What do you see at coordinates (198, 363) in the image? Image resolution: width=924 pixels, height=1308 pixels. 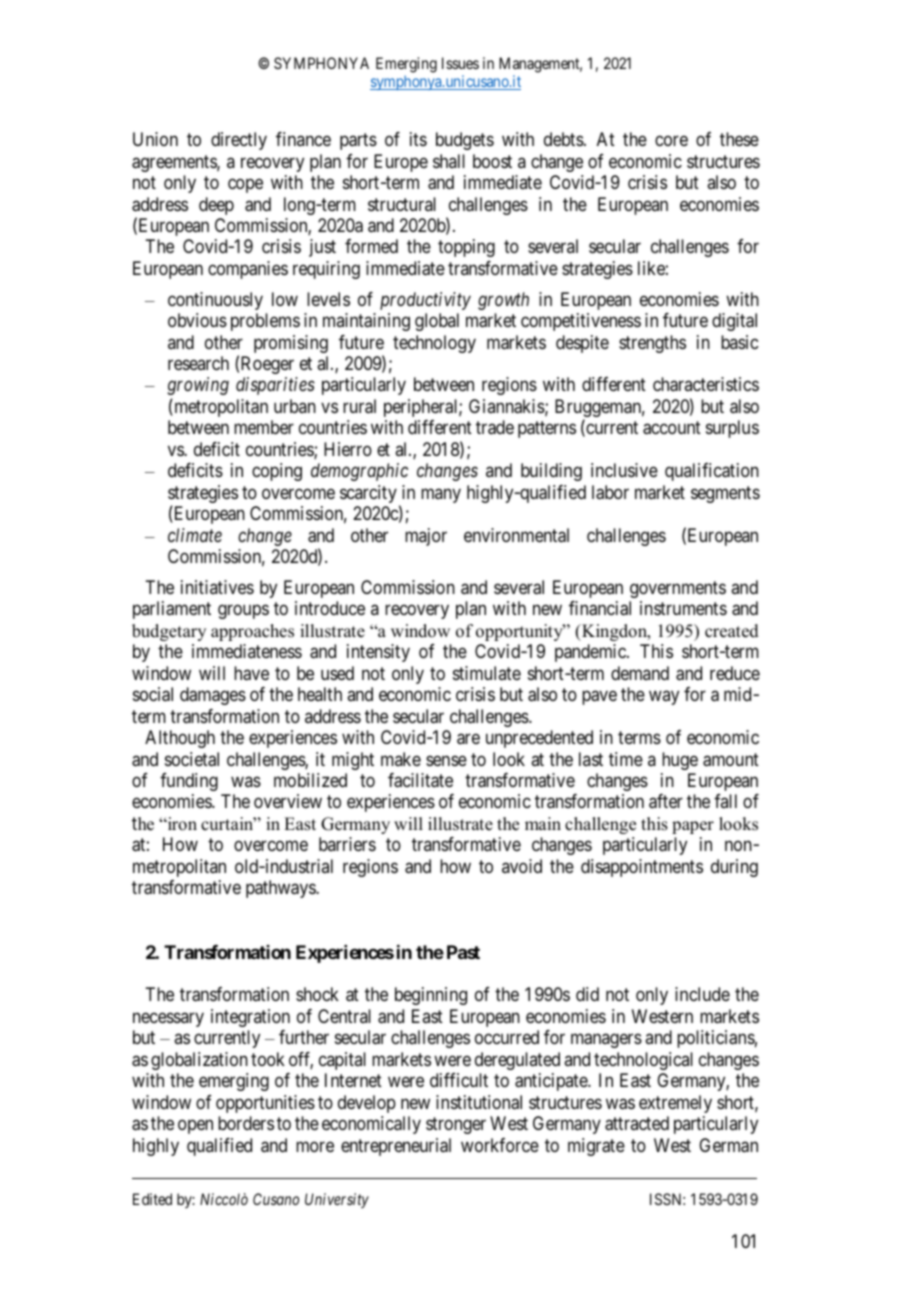 I see `research` at bounding box center [198, 363].
